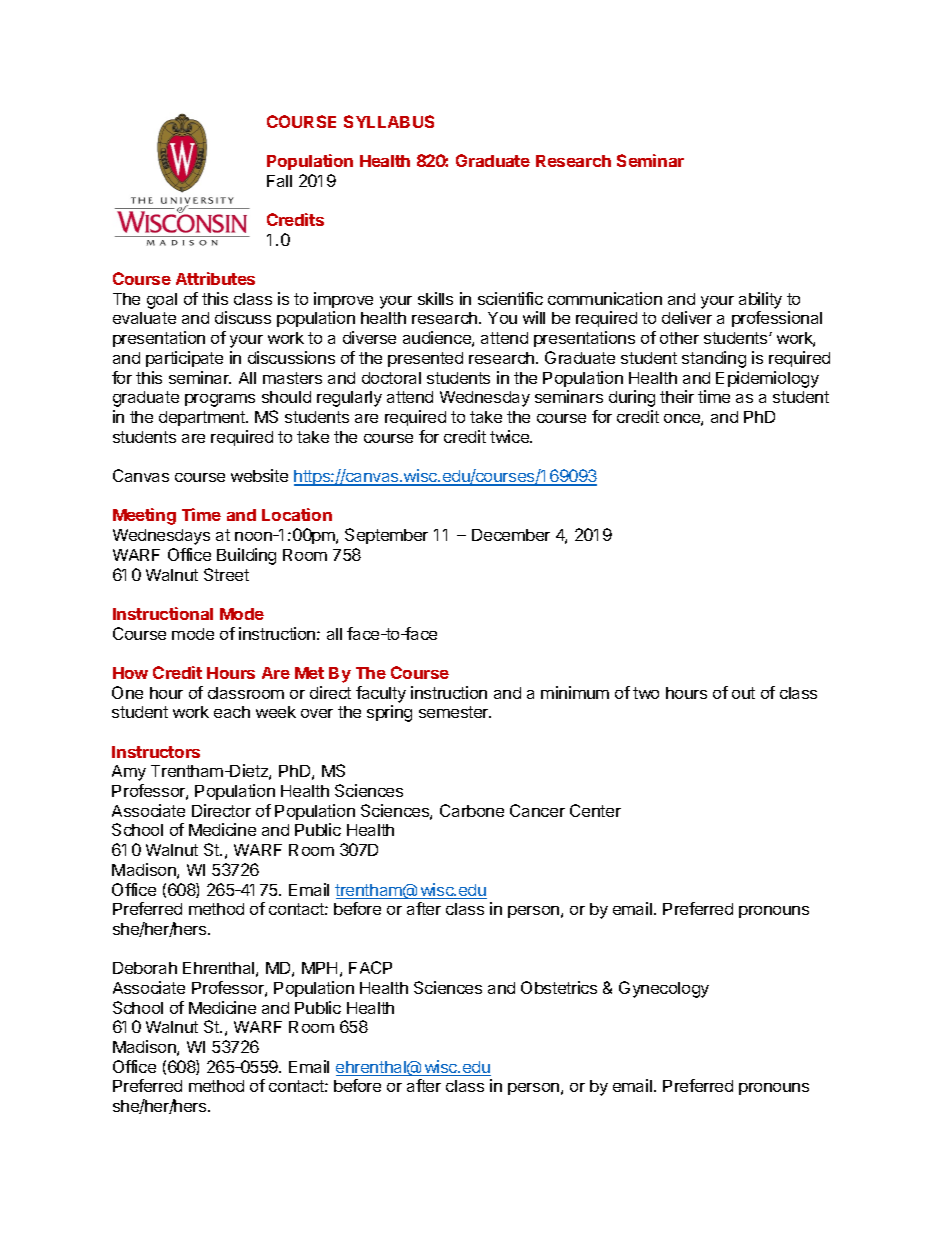 The height and width of the document is (1233, 952). What do you see at coordinates (130, 673) in the document?
I see `How` at bounding box center [130, 673].
